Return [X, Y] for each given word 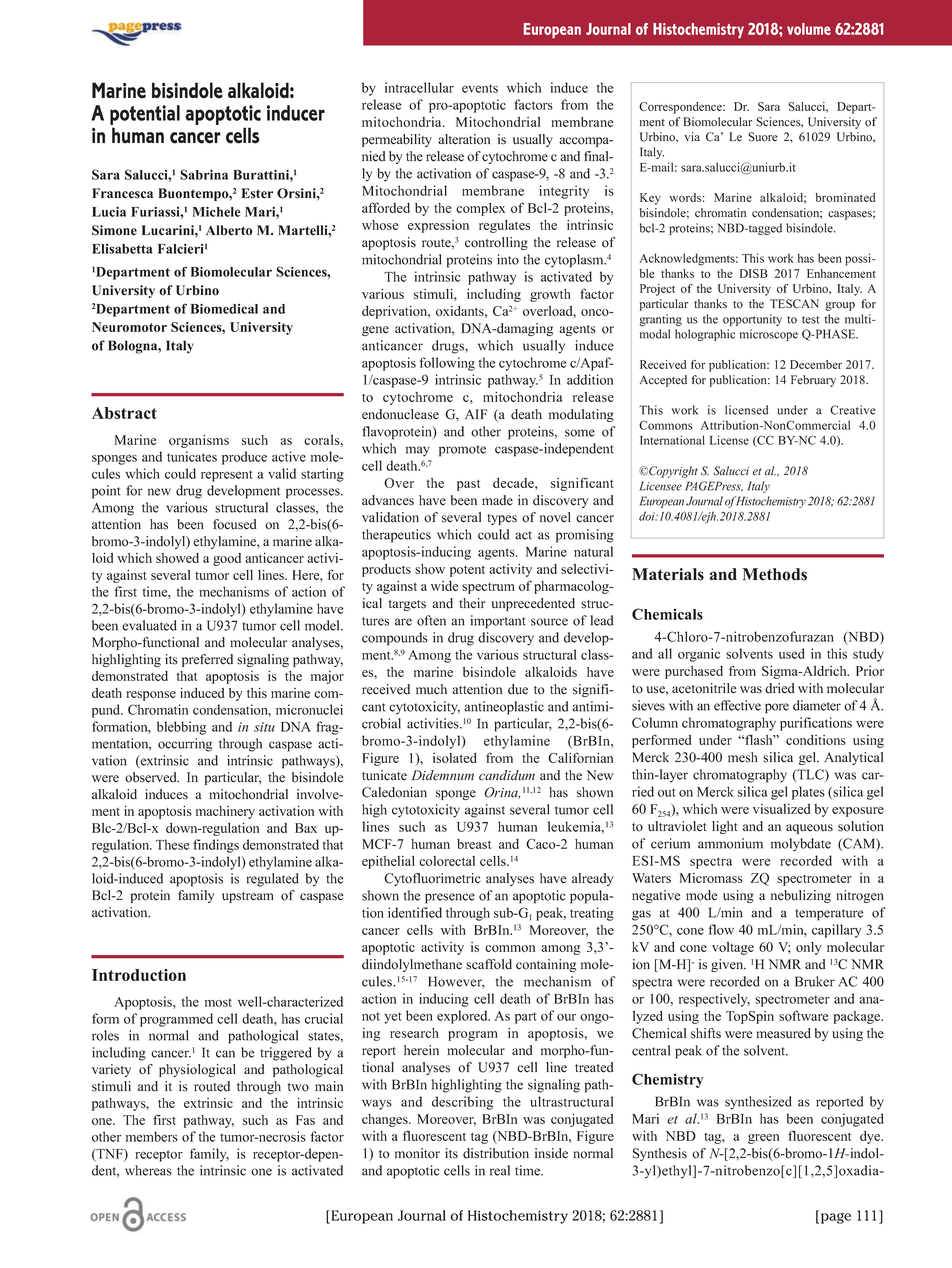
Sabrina [204, 174]
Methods [774, 574]
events [480, 88]
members [152, 1136]
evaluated [149, 625]
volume [809, 29]
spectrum [488, 588]
